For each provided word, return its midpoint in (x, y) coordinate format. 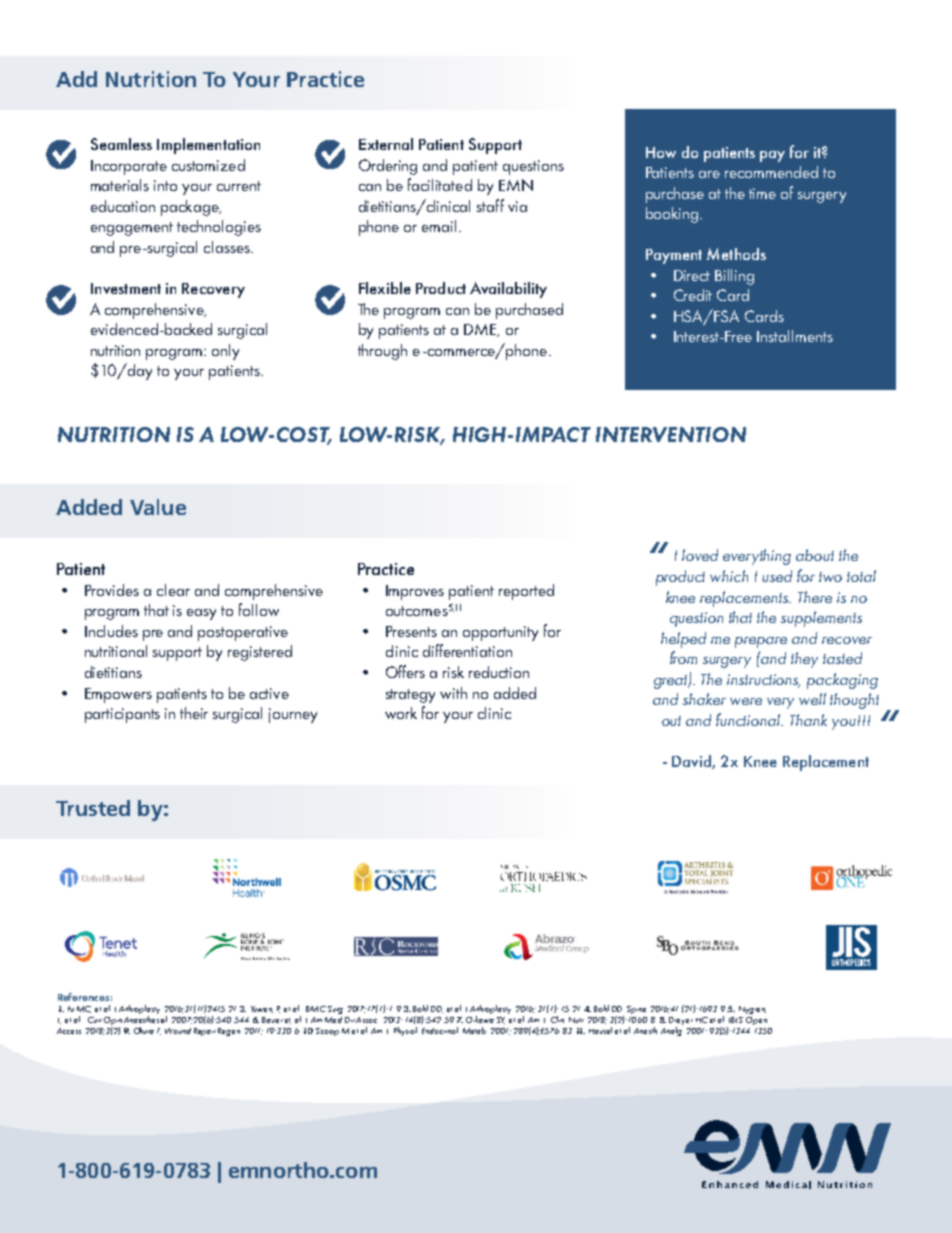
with (453, 693)
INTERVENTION (671, 434)
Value (158, 507)
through (382, 352)
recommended (771, 172)
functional (749, 719)
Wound (178, 1031)
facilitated (440, 184)
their (194, 713)
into (165, 185)
